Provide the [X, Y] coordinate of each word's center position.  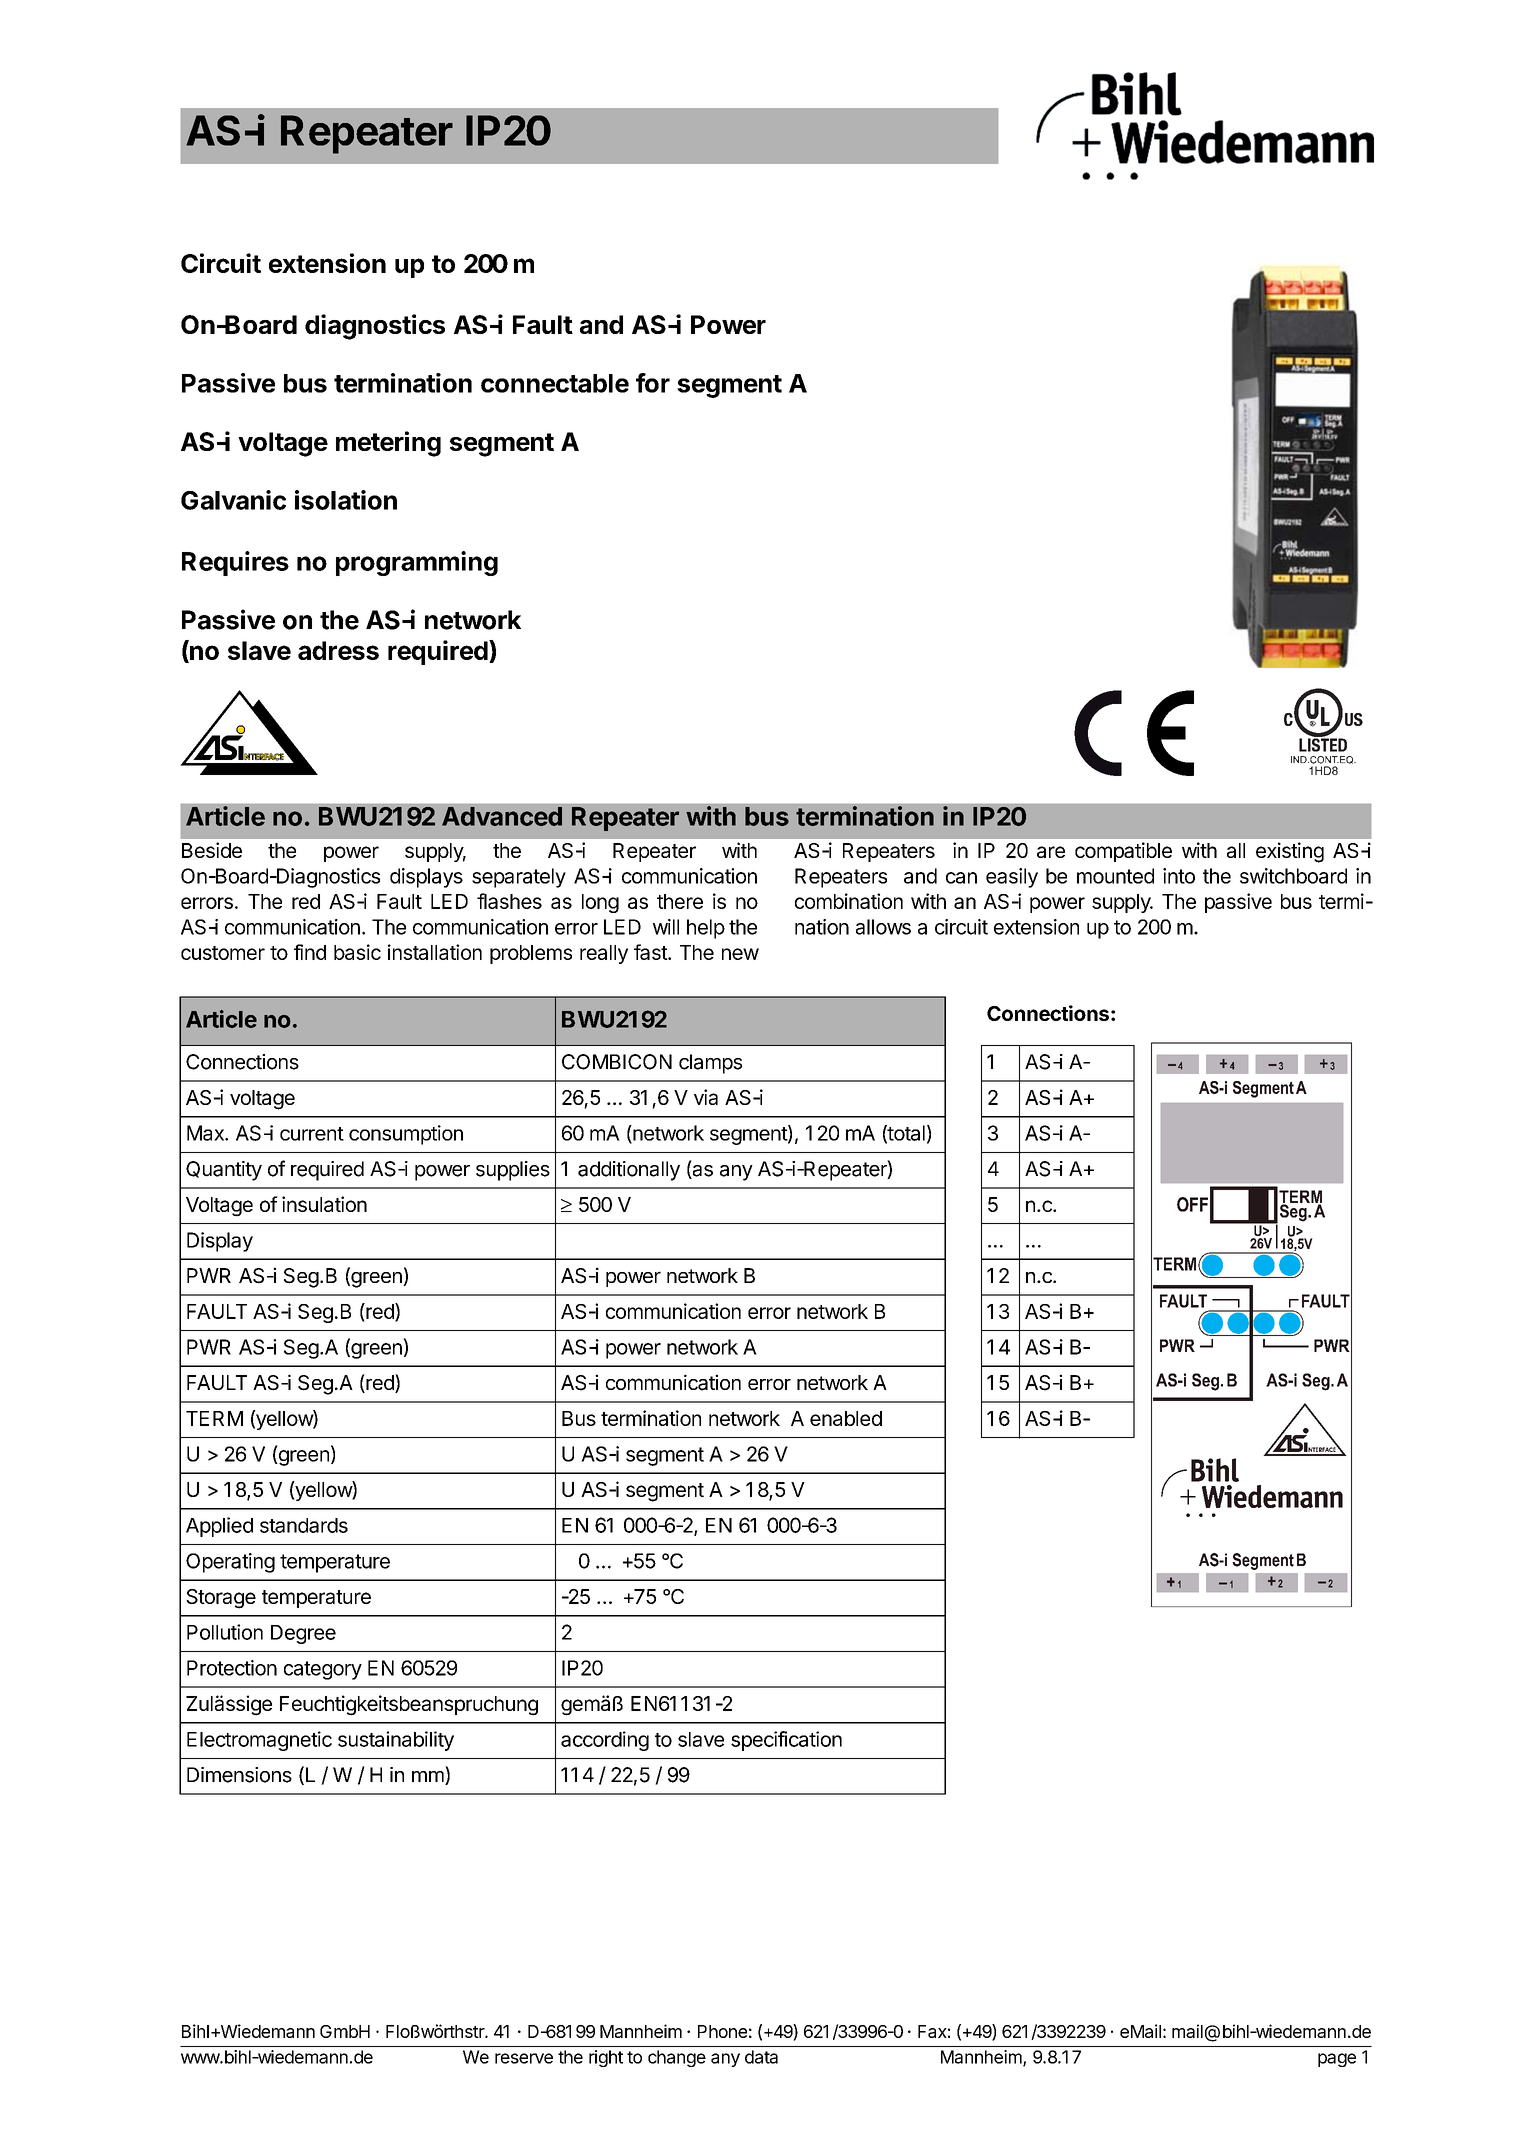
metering [388, 444]
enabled [846, 1418]
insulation [324, 1204]
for [653, 383]
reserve [524, 2058]
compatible [1123, 852]
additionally [629, 1171]
